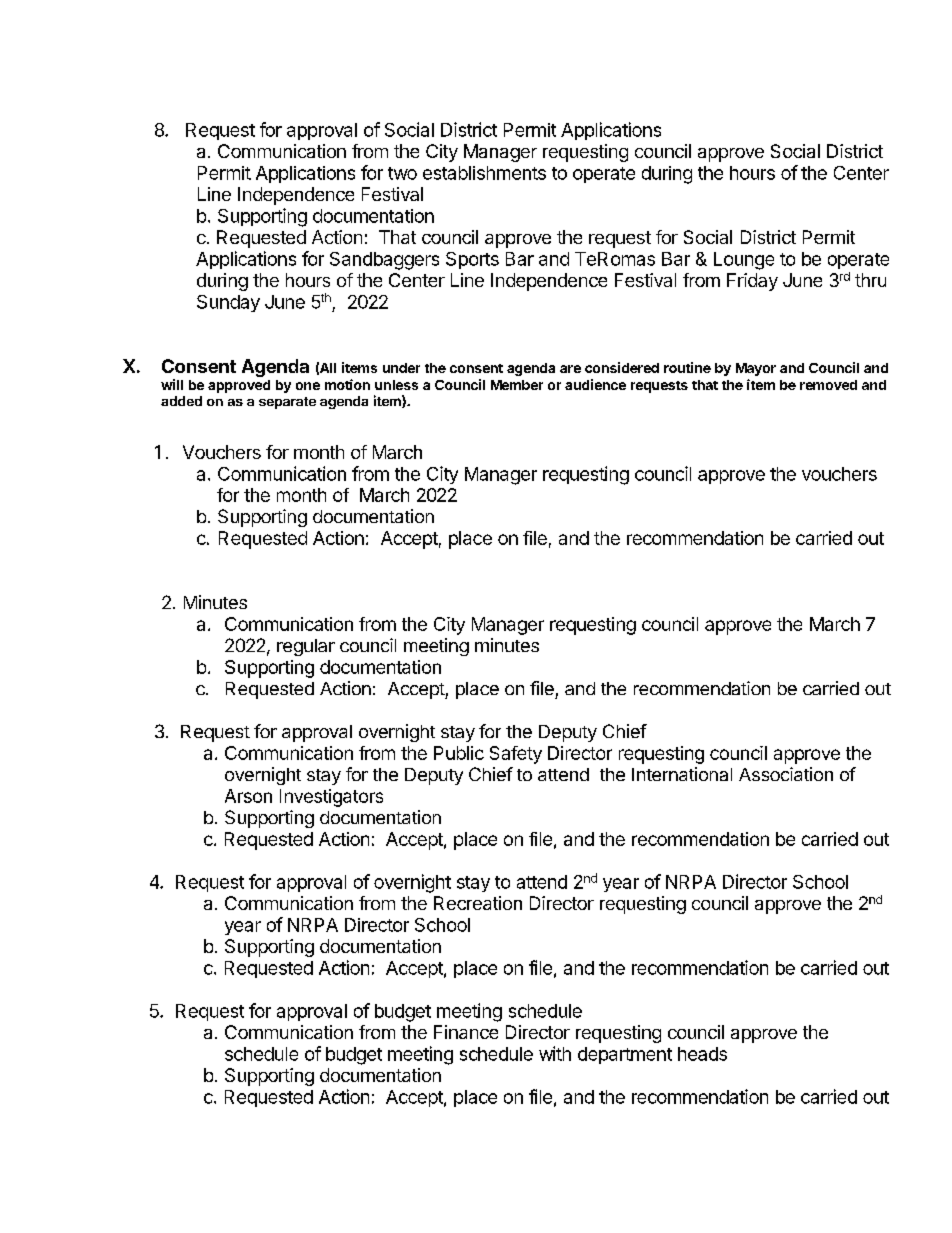 Image resolution: width=952 pixels, height=1233 pixels. What do you see at coordinates (466, 1032) in the document?
I see `Finance` at bounding box center [466, 1032].
